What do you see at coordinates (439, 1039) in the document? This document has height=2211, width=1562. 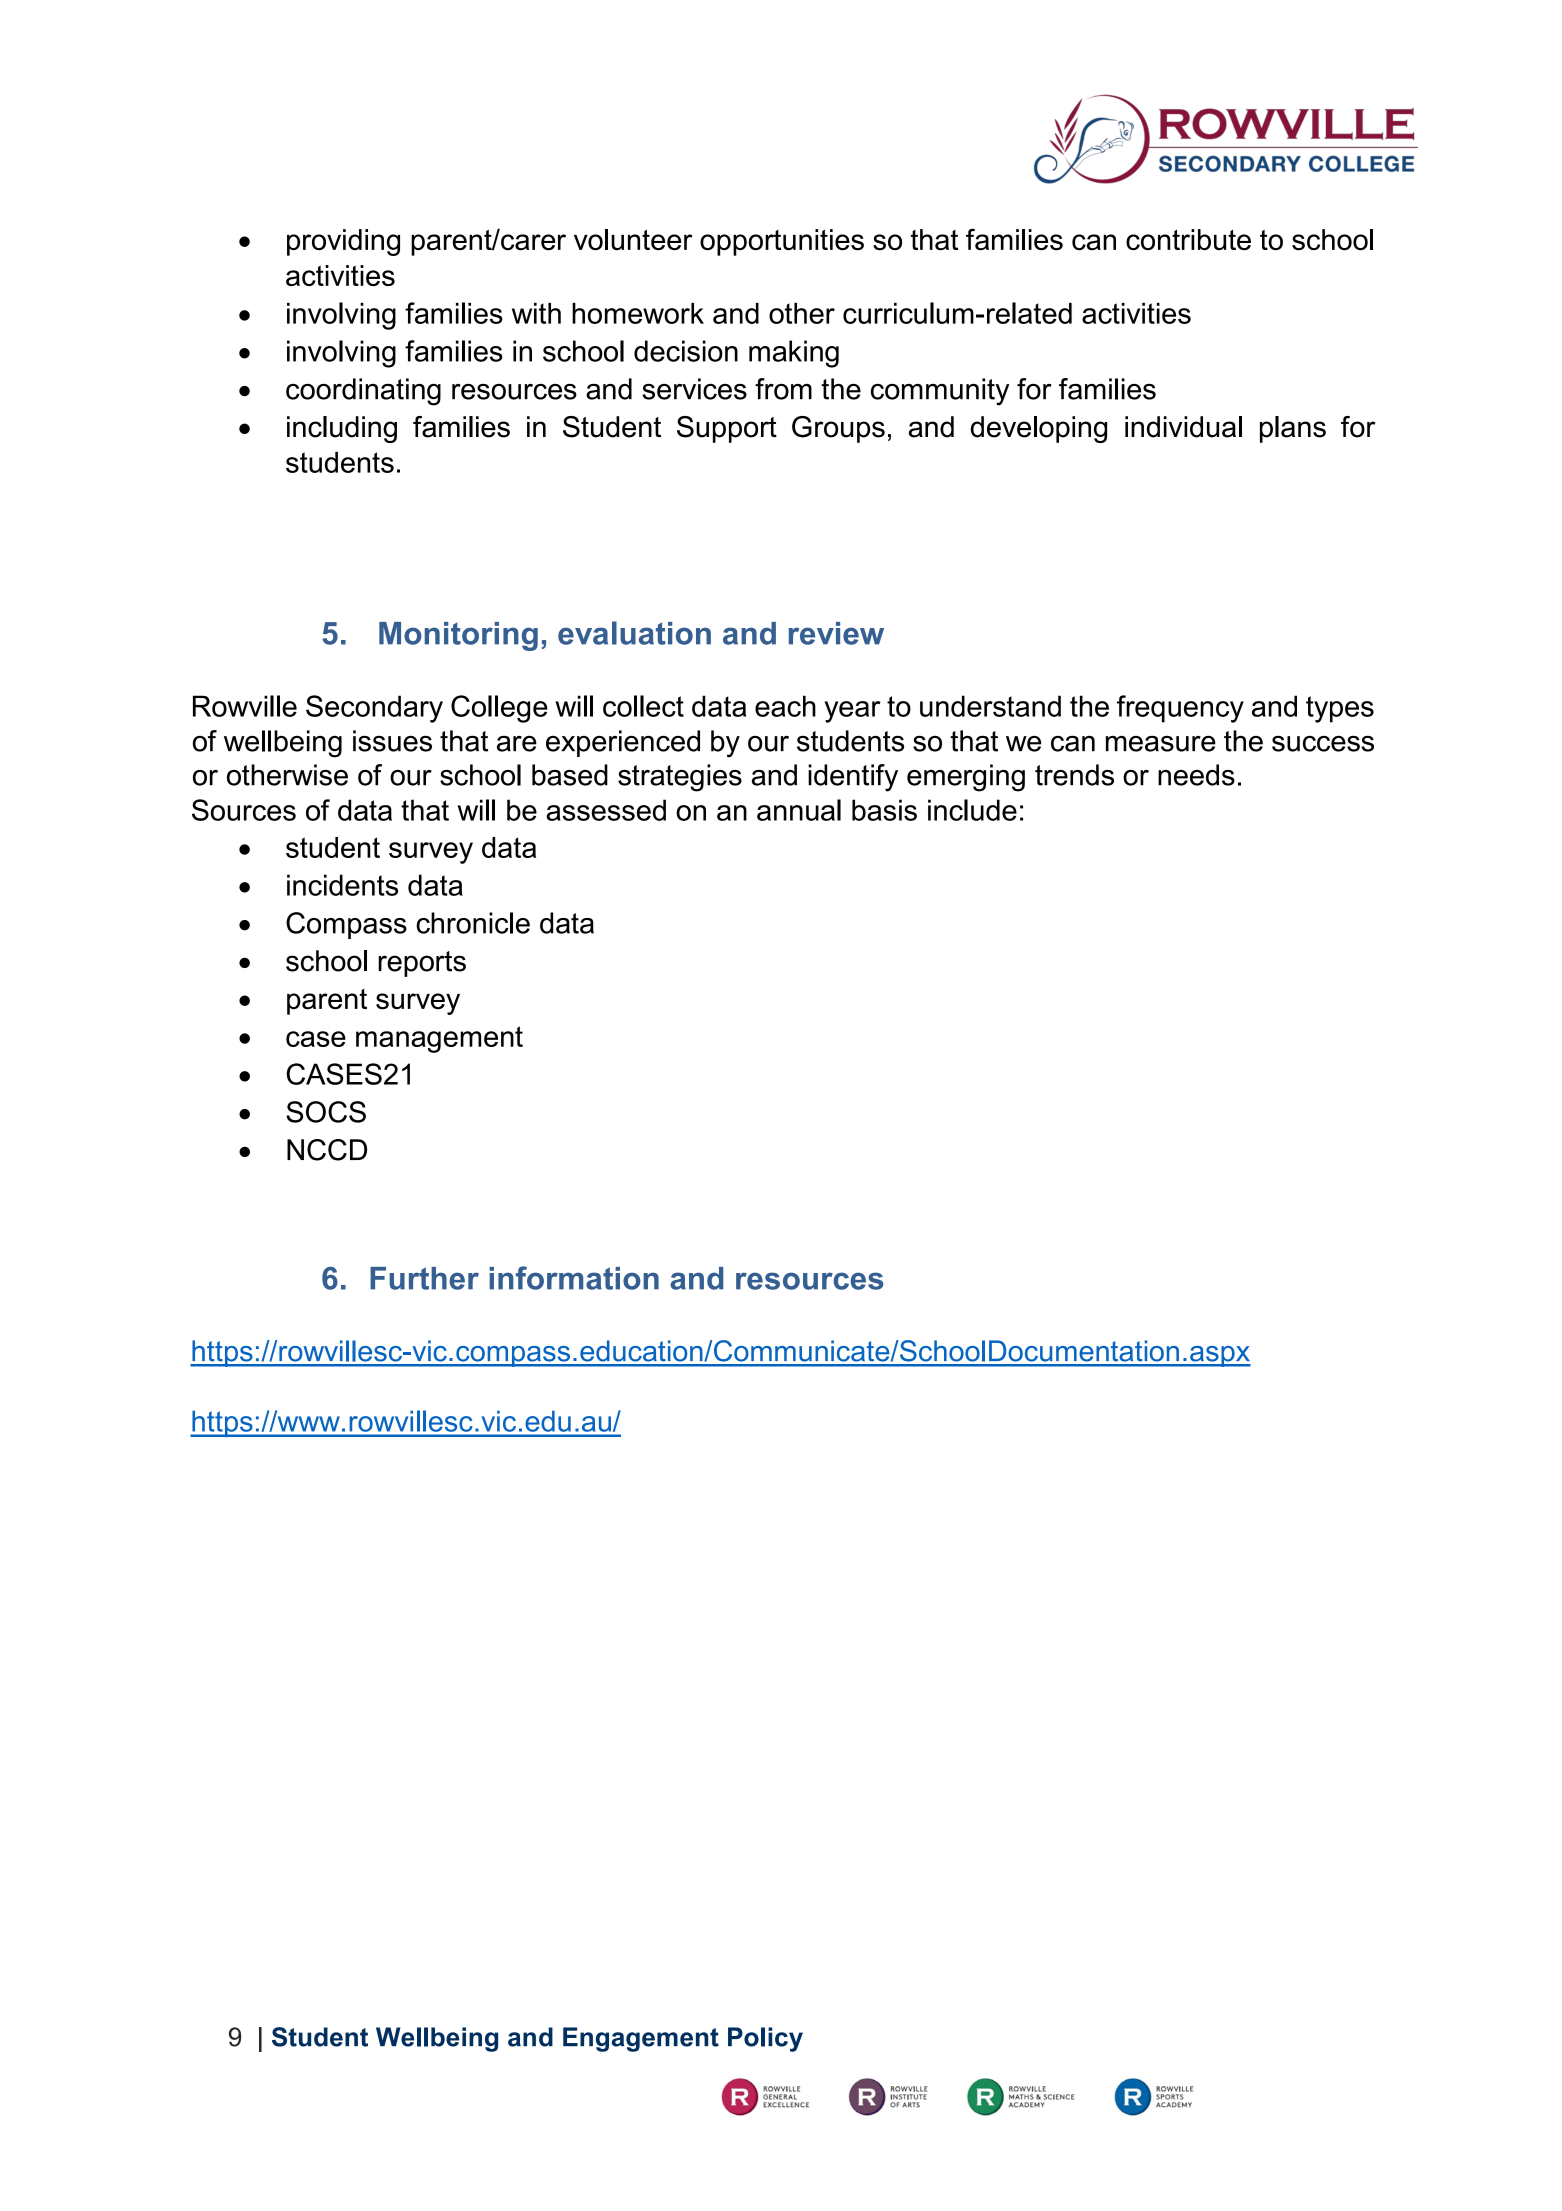 I see `management` at bounding box center [439, 1039].
